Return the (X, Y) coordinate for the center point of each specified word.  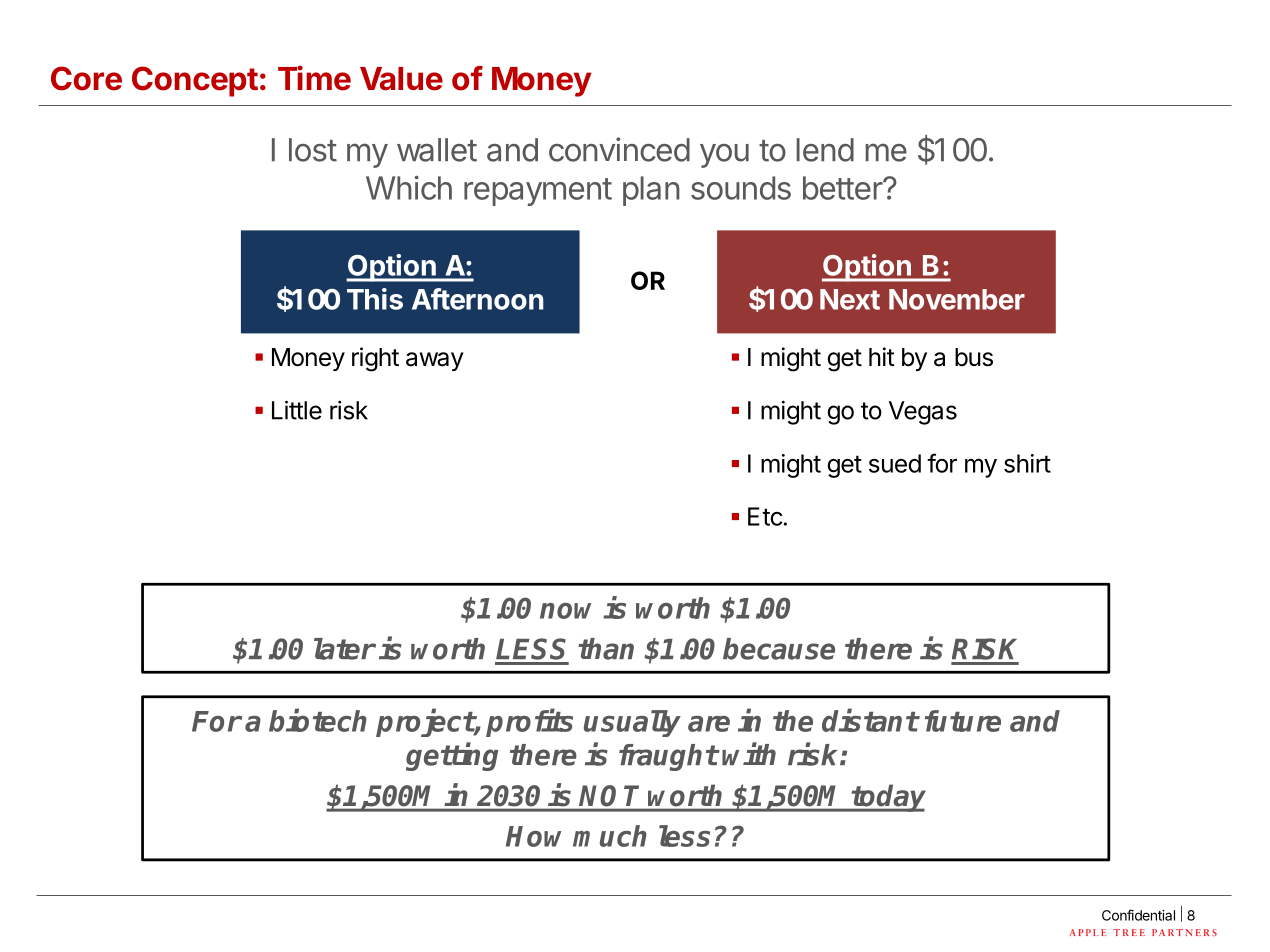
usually (632, 723)
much (610, 836)
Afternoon (478, 299)
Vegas (923, 413)
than (606, 649)
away (435, 361)
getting (452, 756)
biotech (318, 720)
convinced (619, 149)
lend (825, 150)
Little (297, 410)
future (963, 721)
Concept (195, 81)
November (957, 299)
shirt (1027, 463)
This (375, 299)
